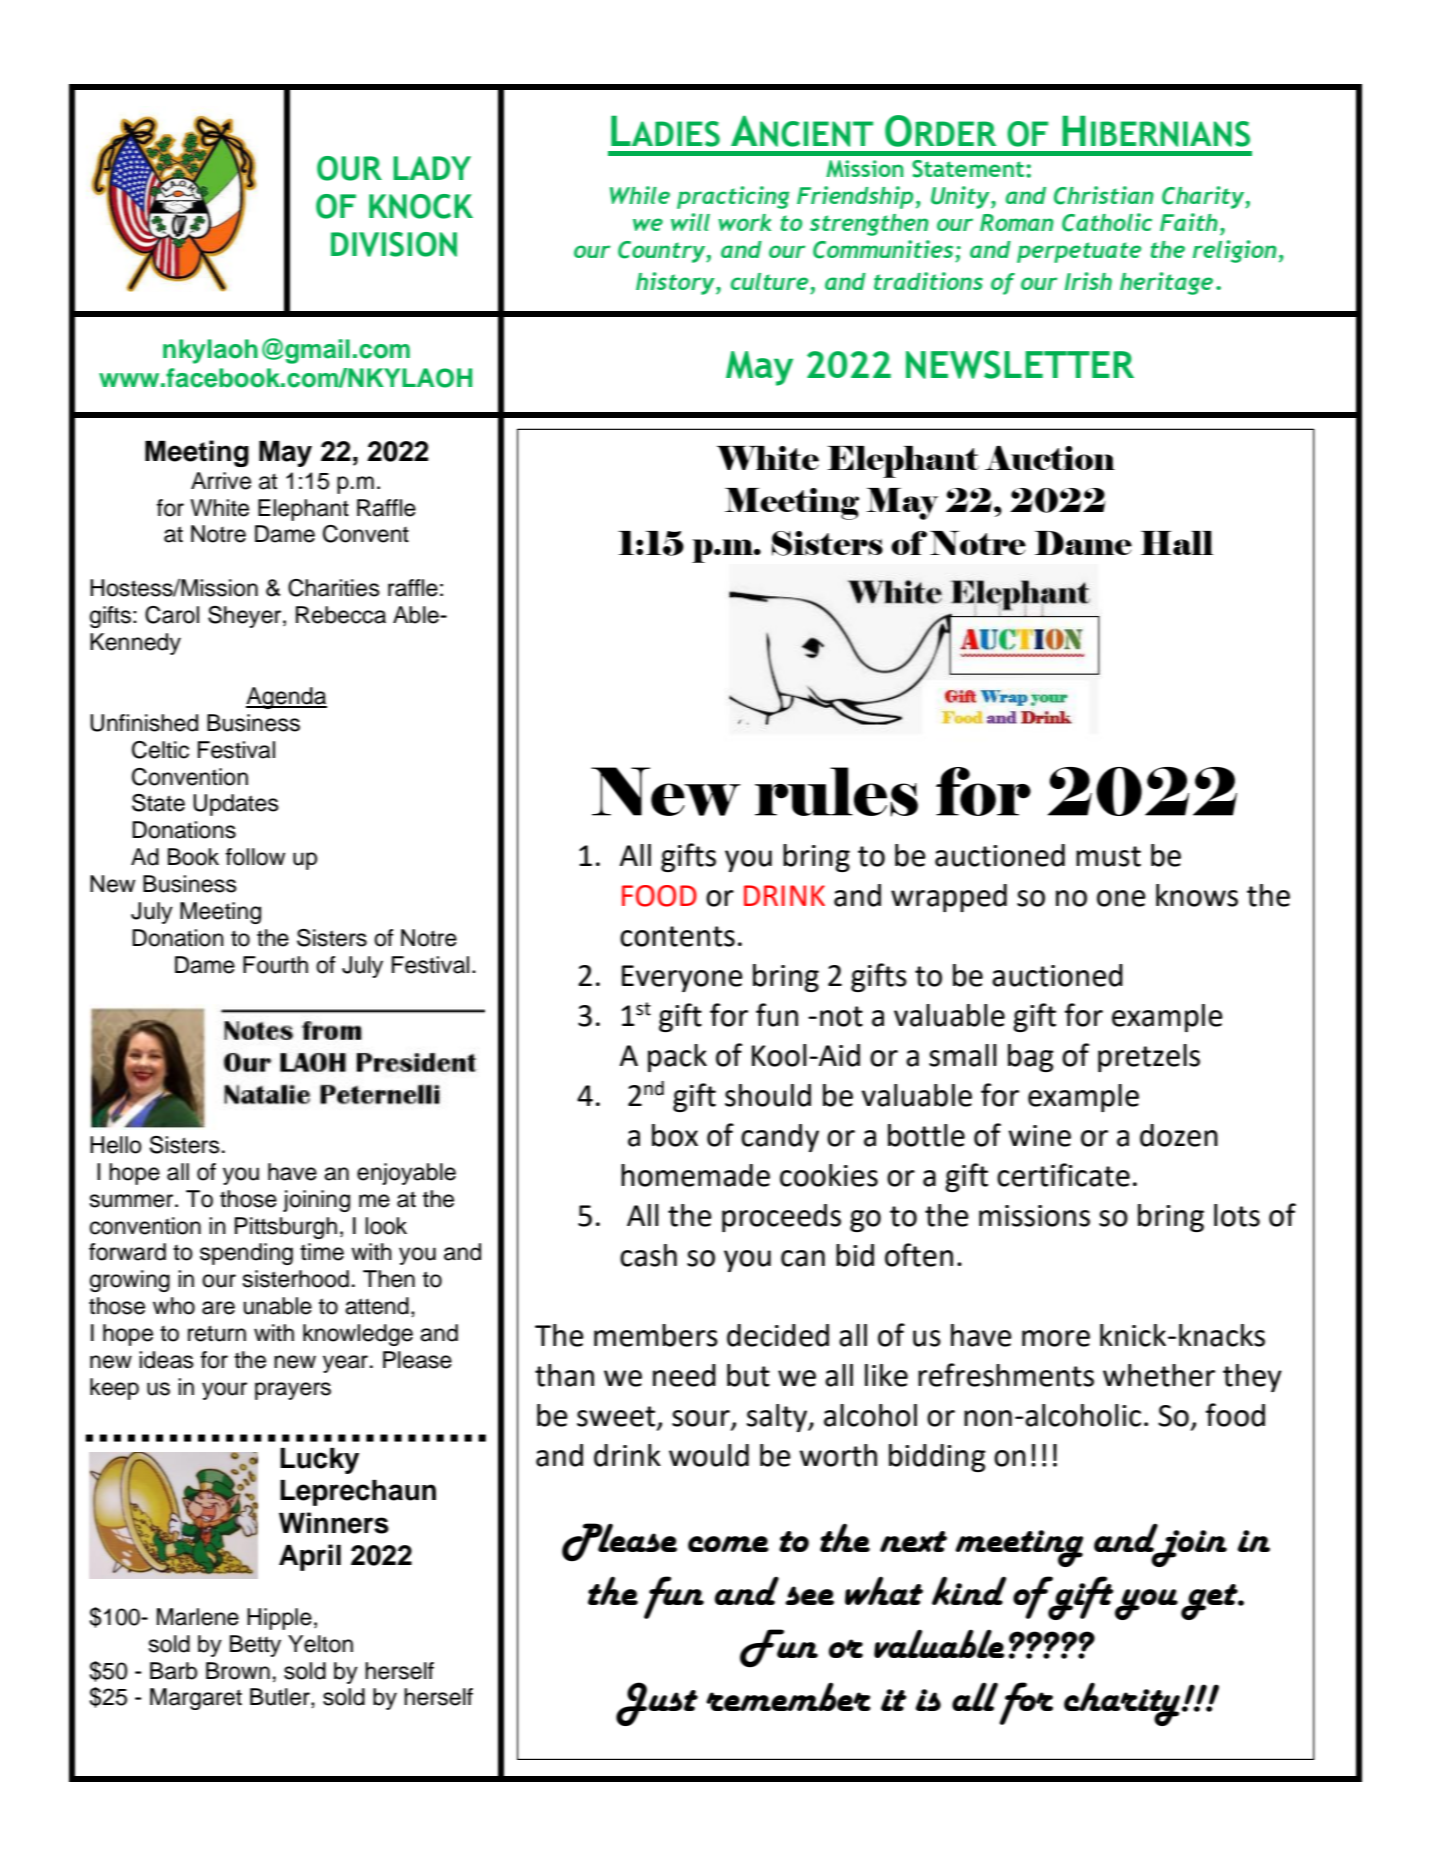  Describe the element at coordinates (255, 1646) in the document. I see `Betty` at that location.
